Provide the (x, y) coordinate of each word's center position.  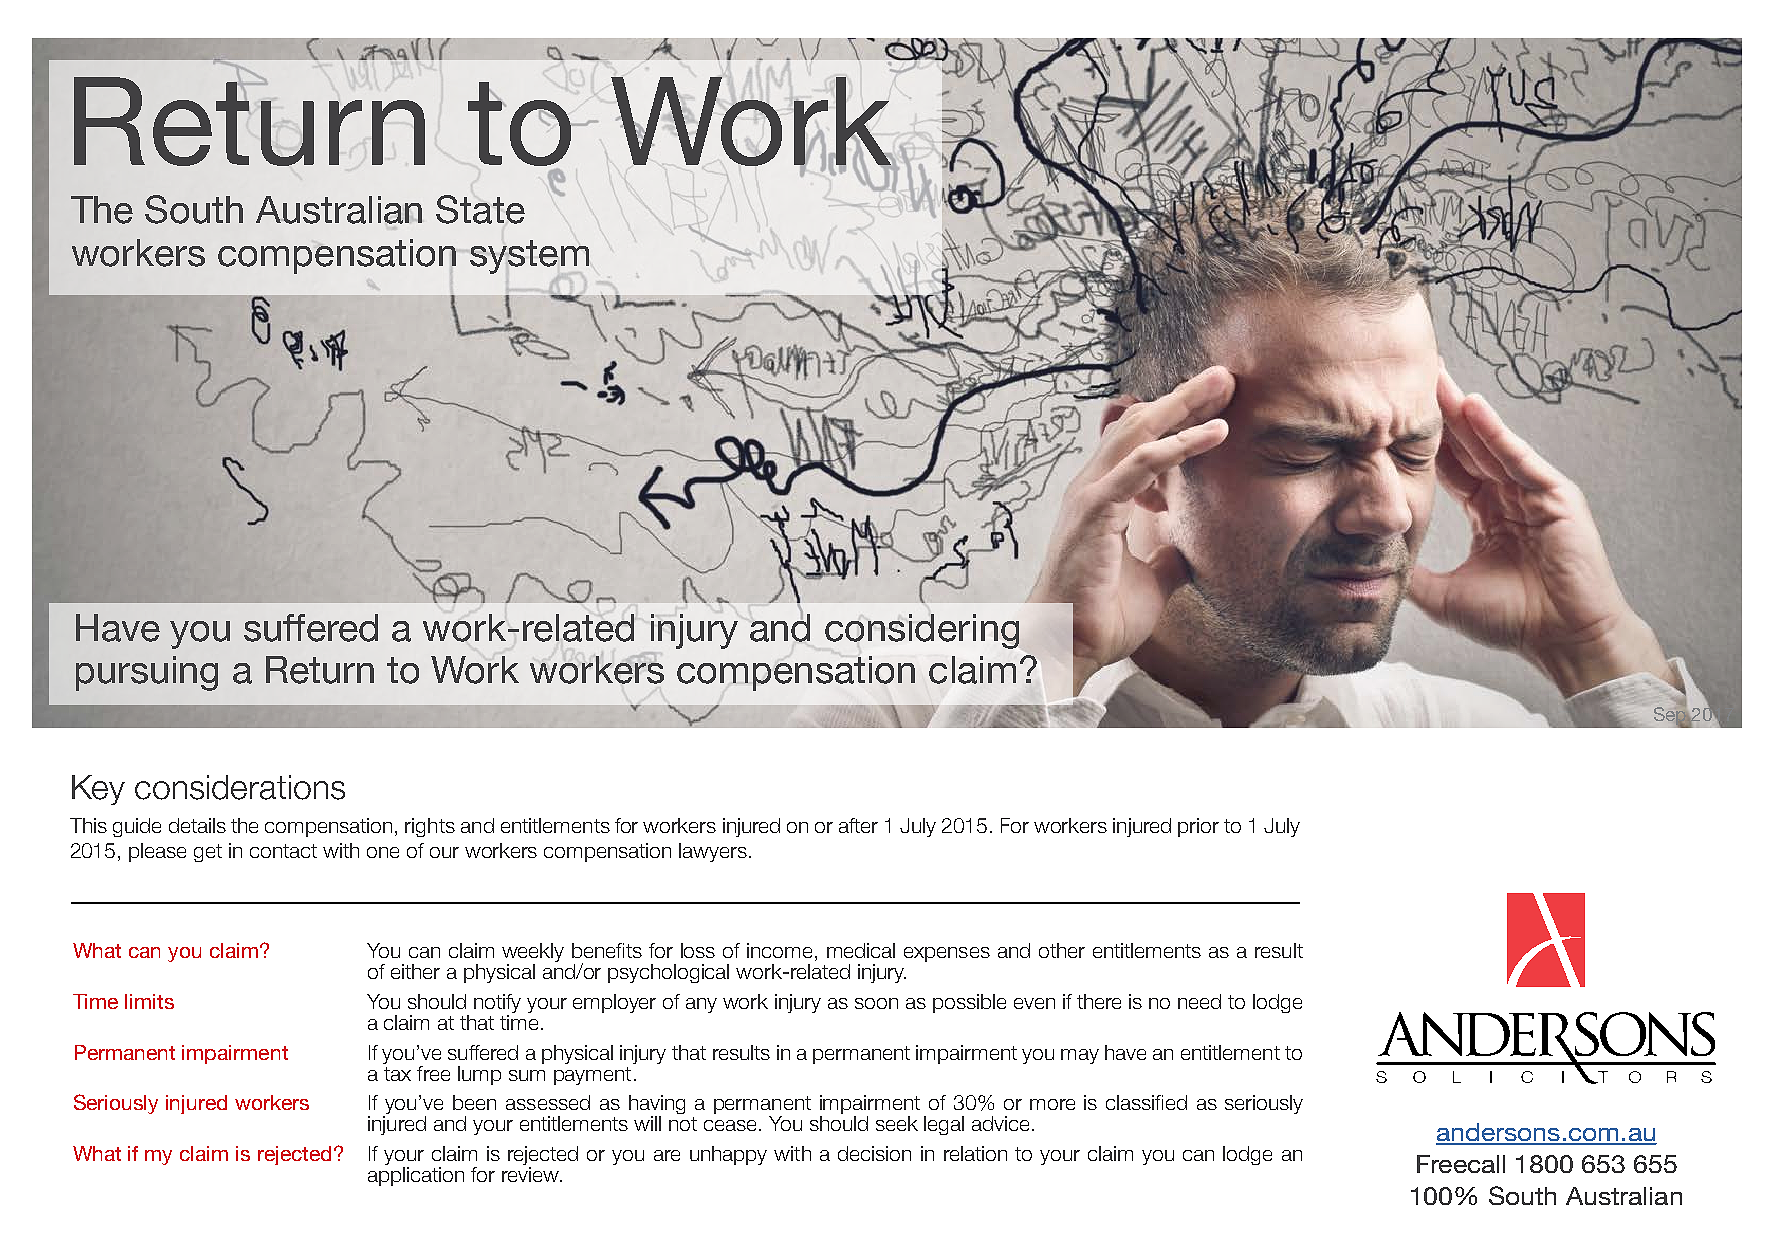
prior (1198, 827)
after (858, 825)
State (480, 209)
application (416, 1176)
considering (922, 631)
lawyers (713, 852)
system (529, 257)
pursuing (147, 673)
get (208, 853)
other (1062, 950)
